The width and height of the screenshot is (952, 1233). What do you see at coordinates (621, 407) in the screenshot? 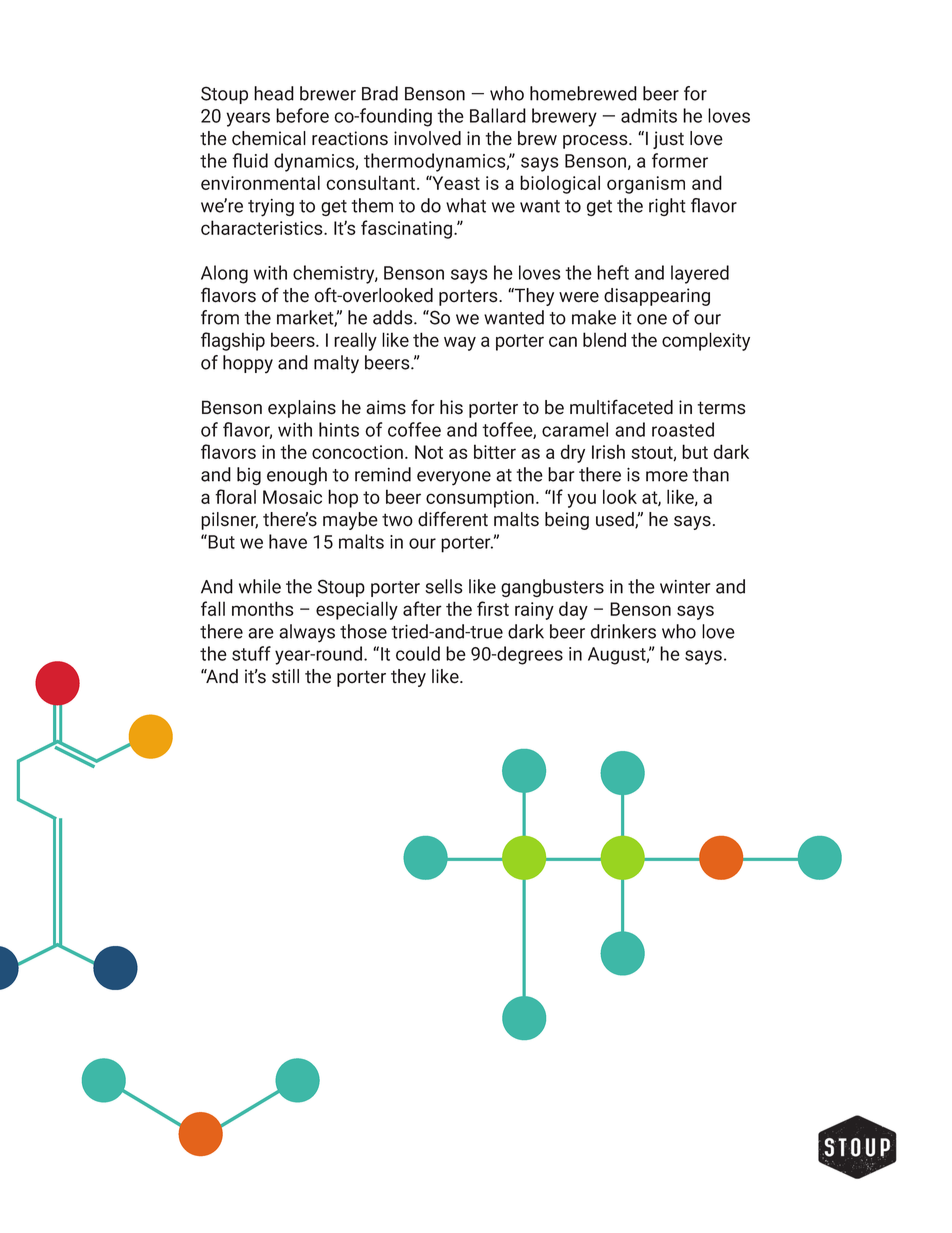
I see `multifaceted` at bounding box center [621, 407].
